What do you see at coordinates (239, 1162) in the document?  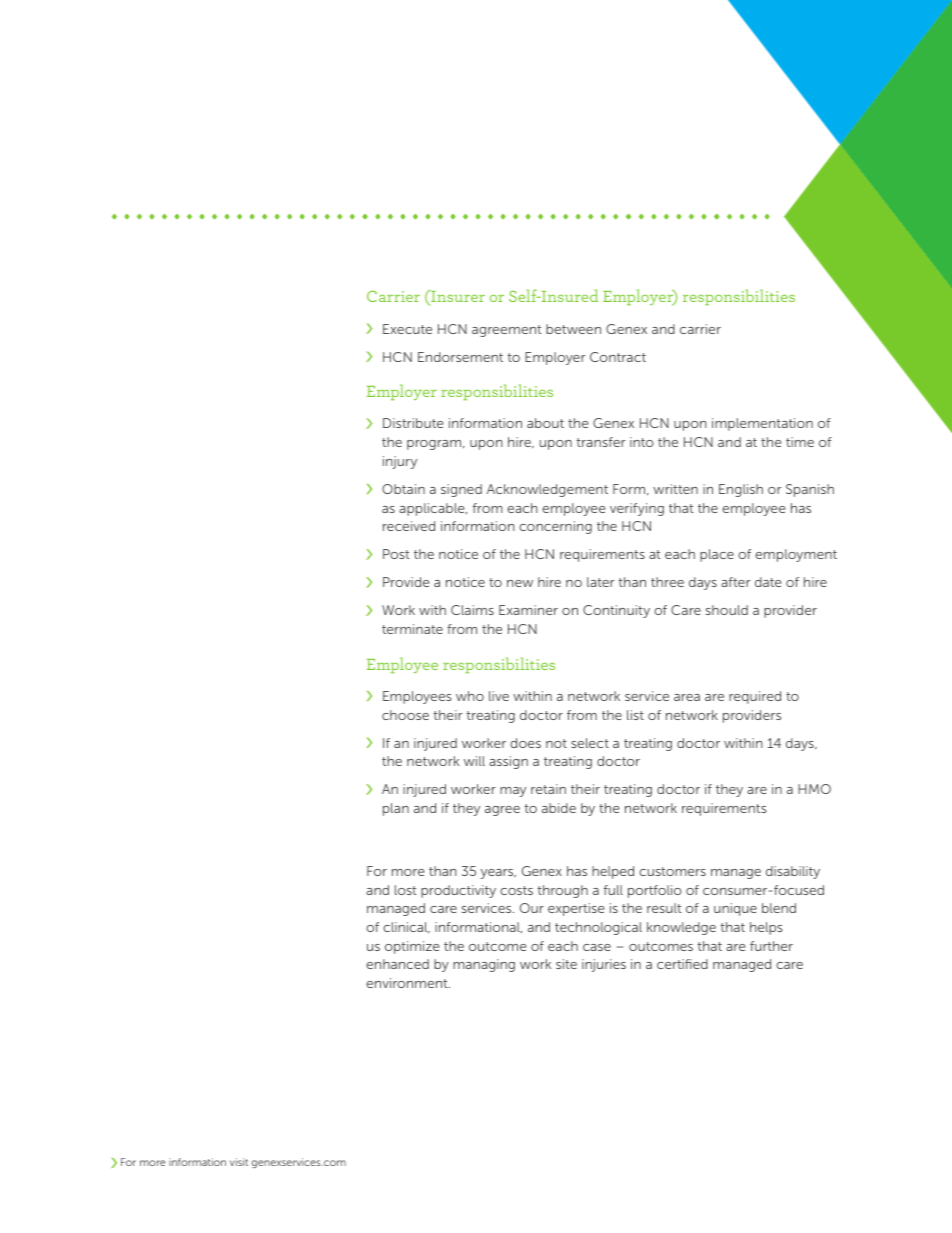 I see `visit` at bounding box center [239, 1162].
